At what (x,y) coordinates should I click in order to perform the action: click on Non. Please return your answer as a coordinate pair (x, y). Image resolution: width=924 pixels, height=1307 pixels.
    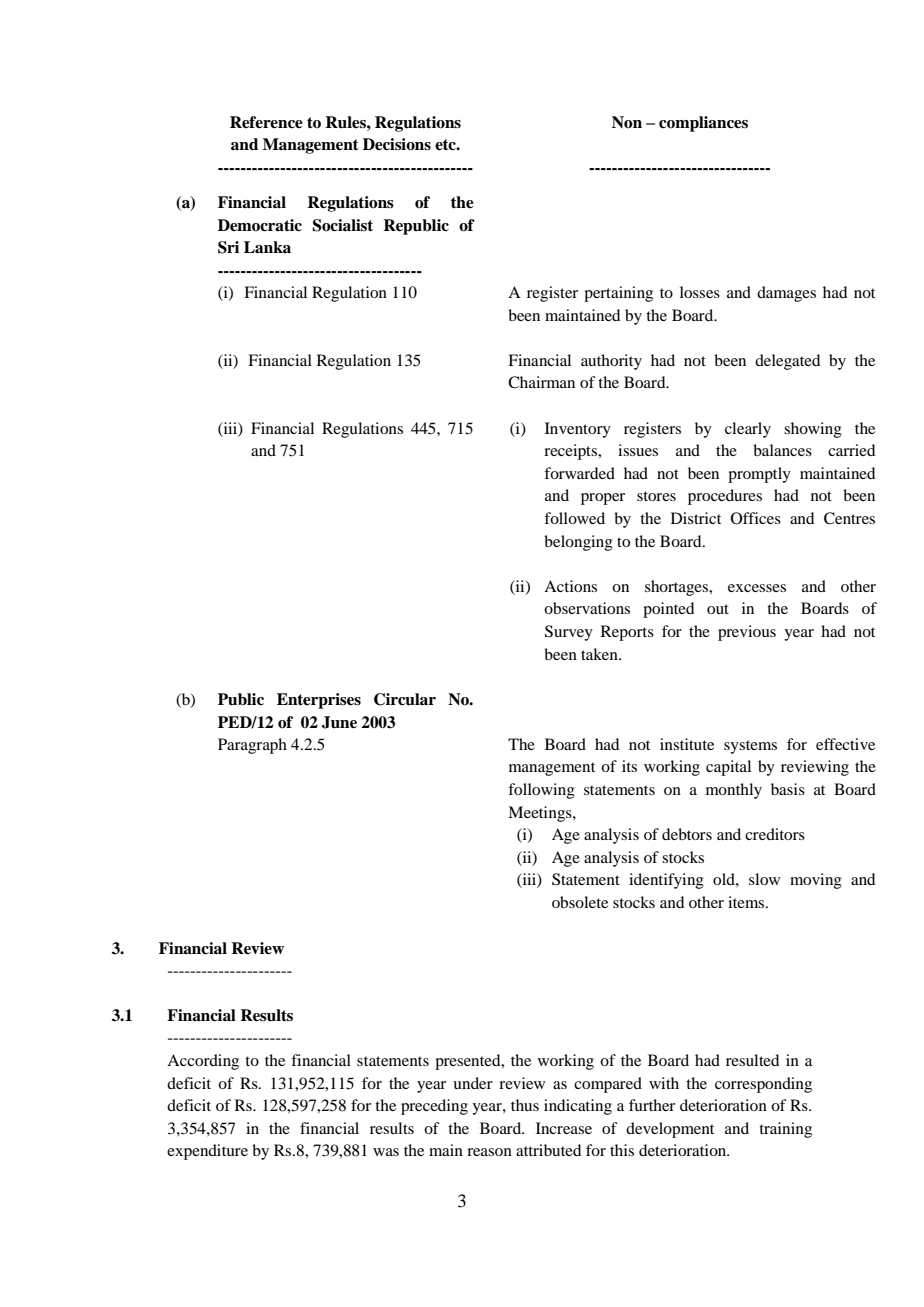
    Looking at the image, I should click on (627, 122).
